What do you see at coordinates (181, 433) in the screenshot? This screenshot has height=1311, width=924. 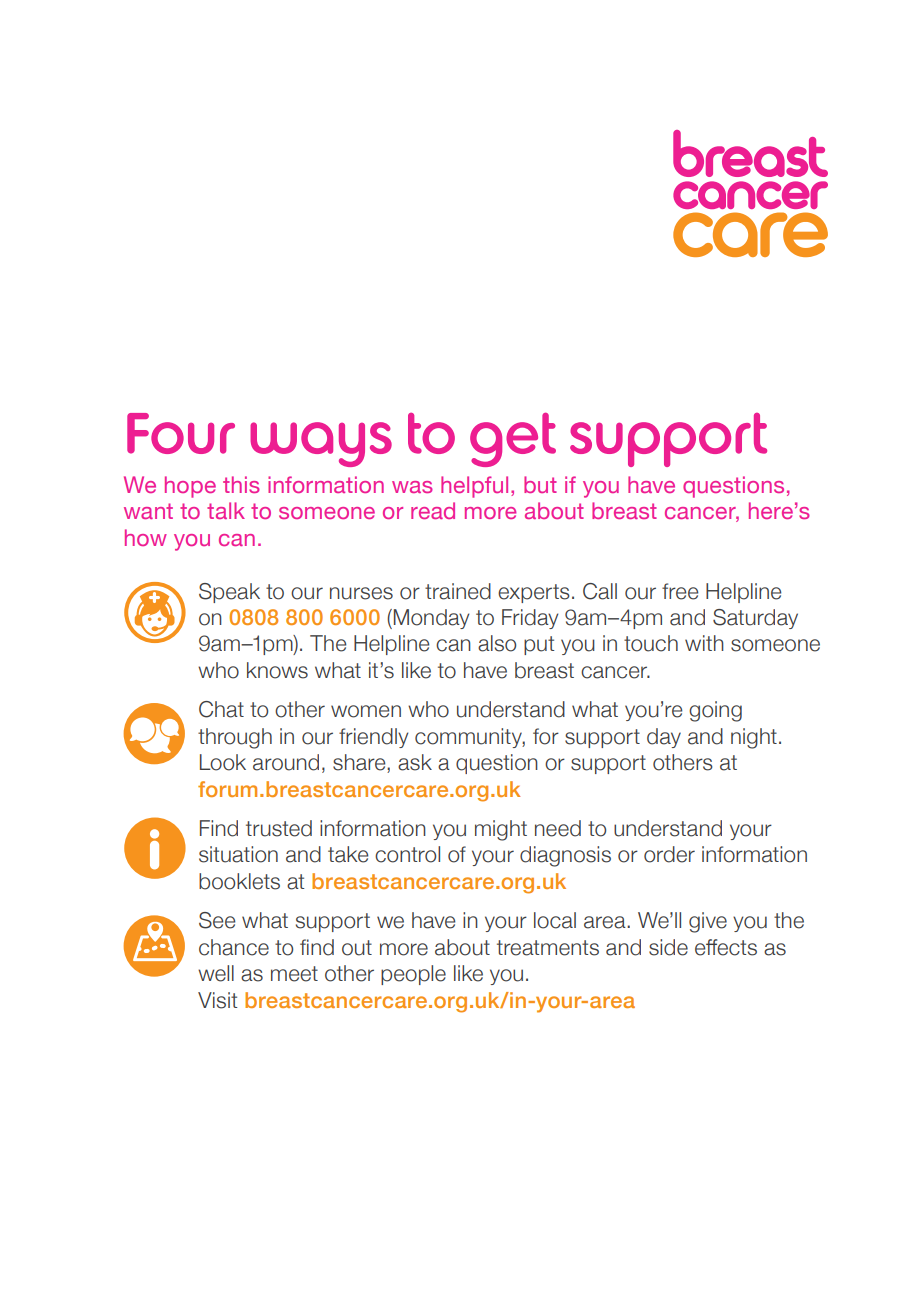 I see `Four` at bounding box center [181, 433].
